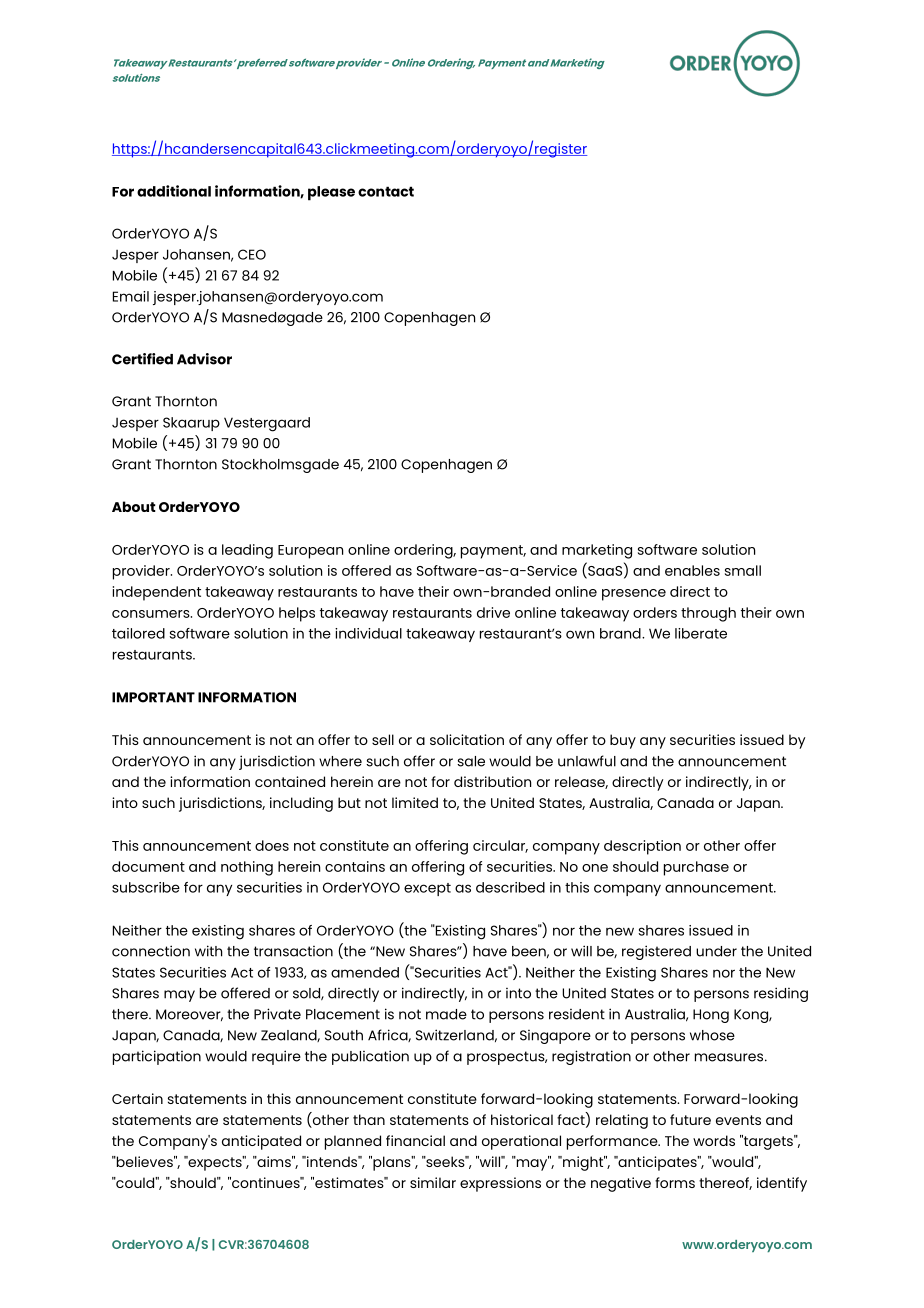 Image resolution: width=924 pixels, height=1308 pixels. I want to click on leading, so click(247, 551).
